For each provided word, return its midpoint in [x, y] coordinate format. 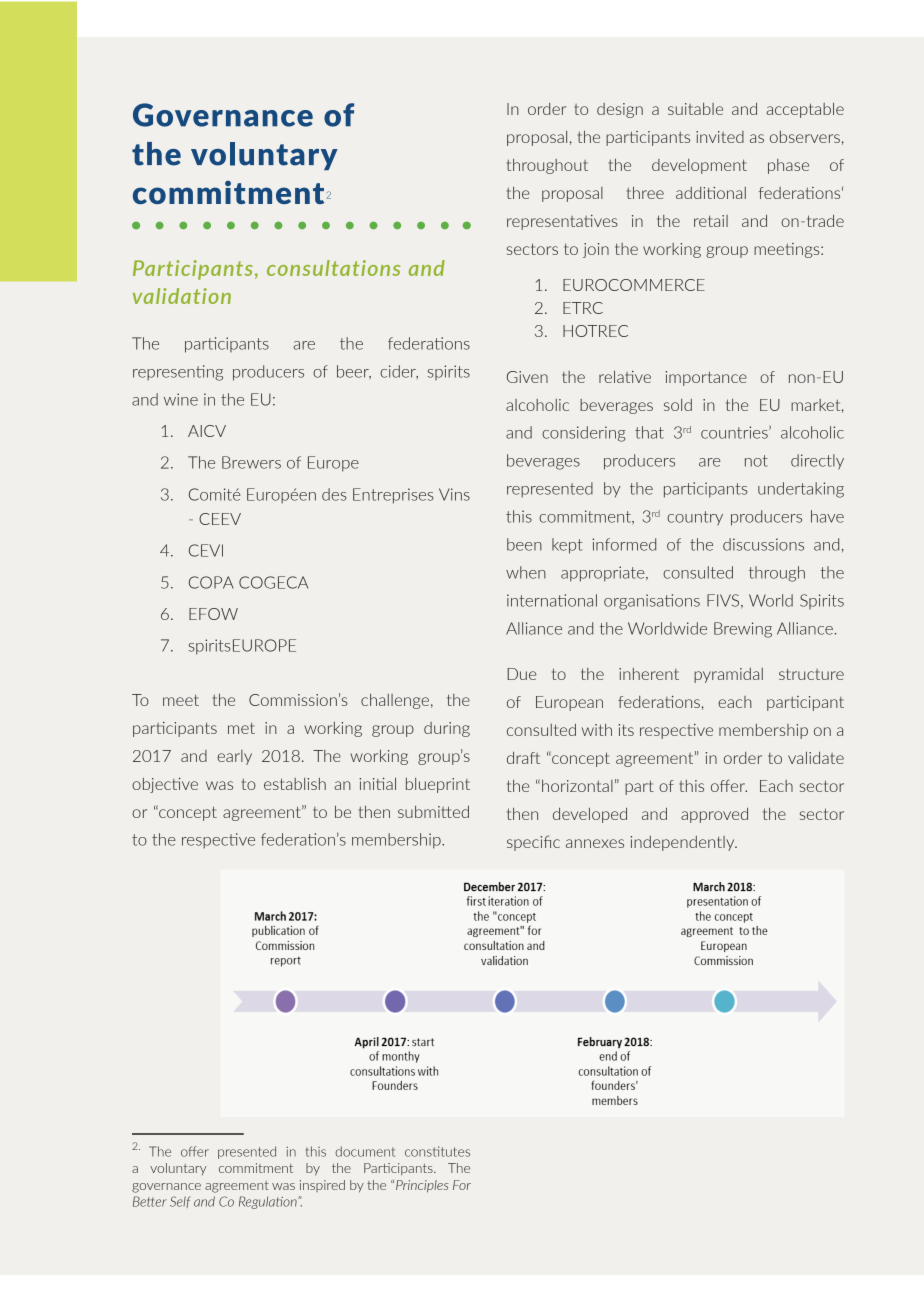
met [241, 728]
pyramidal [728, 675]
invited [720, 137]
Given [527, 377]
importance [706, 378]
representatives [562, 222]
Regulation [269, 1202]
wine [181, 399]
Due [521, 674]
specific [533, 843]
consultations [334, 268]
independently [683, 843]
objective [165, 785]
